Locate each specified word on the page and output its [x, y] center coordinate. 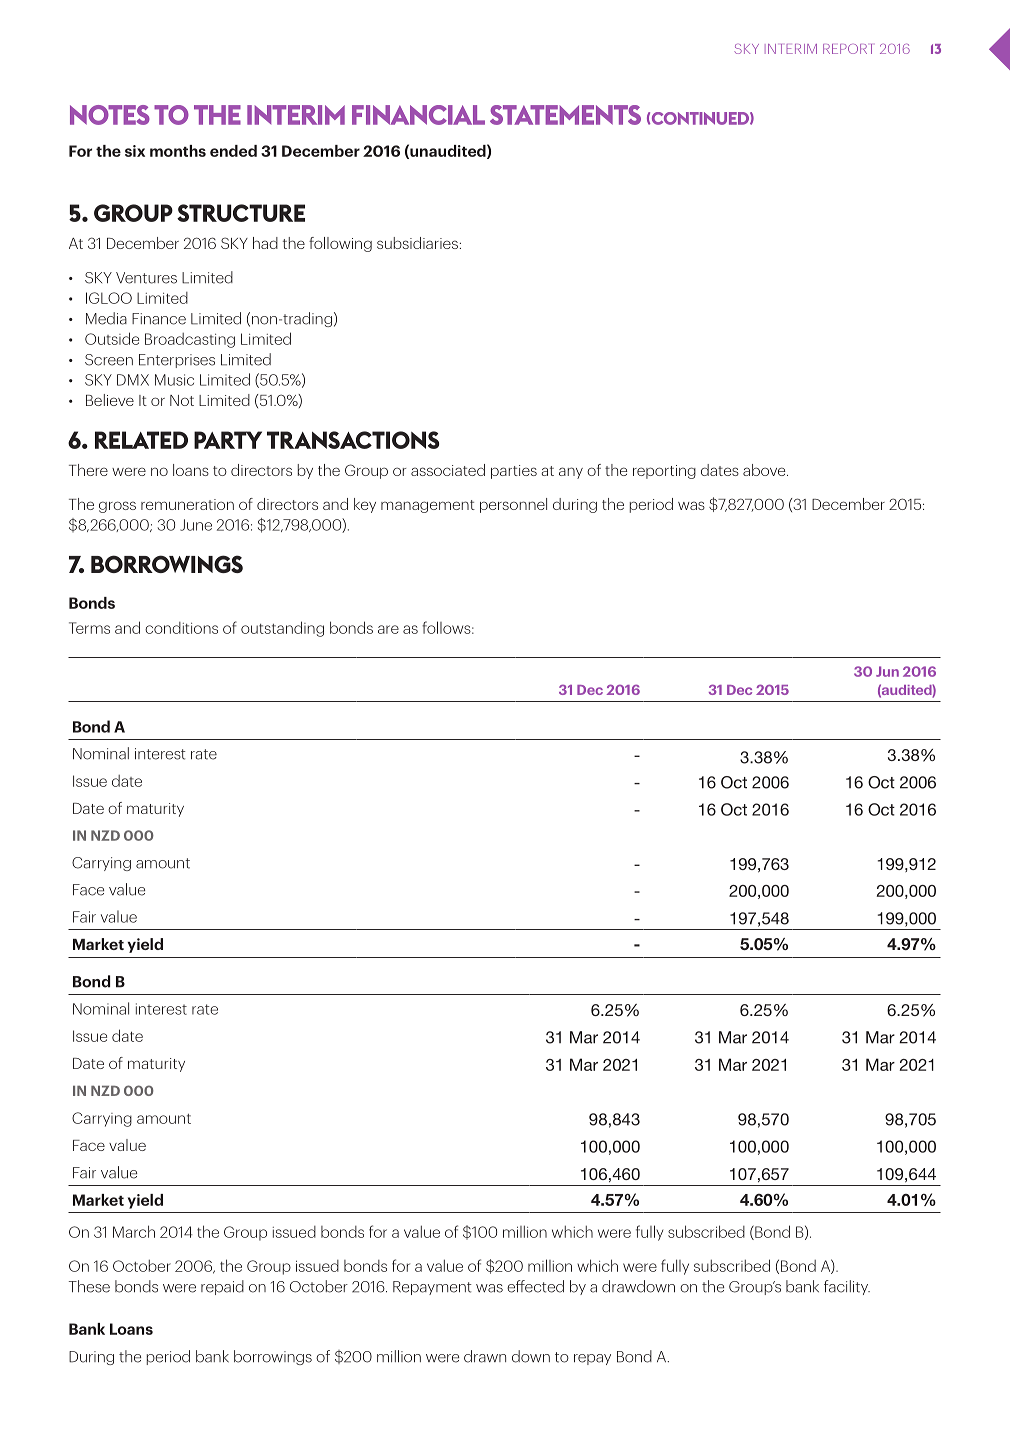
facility [847, 1287]
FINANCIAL [418, 115]
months [178, 151]
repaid [222, 1287]
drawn [485, 1356]
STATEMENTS [565, 115]
